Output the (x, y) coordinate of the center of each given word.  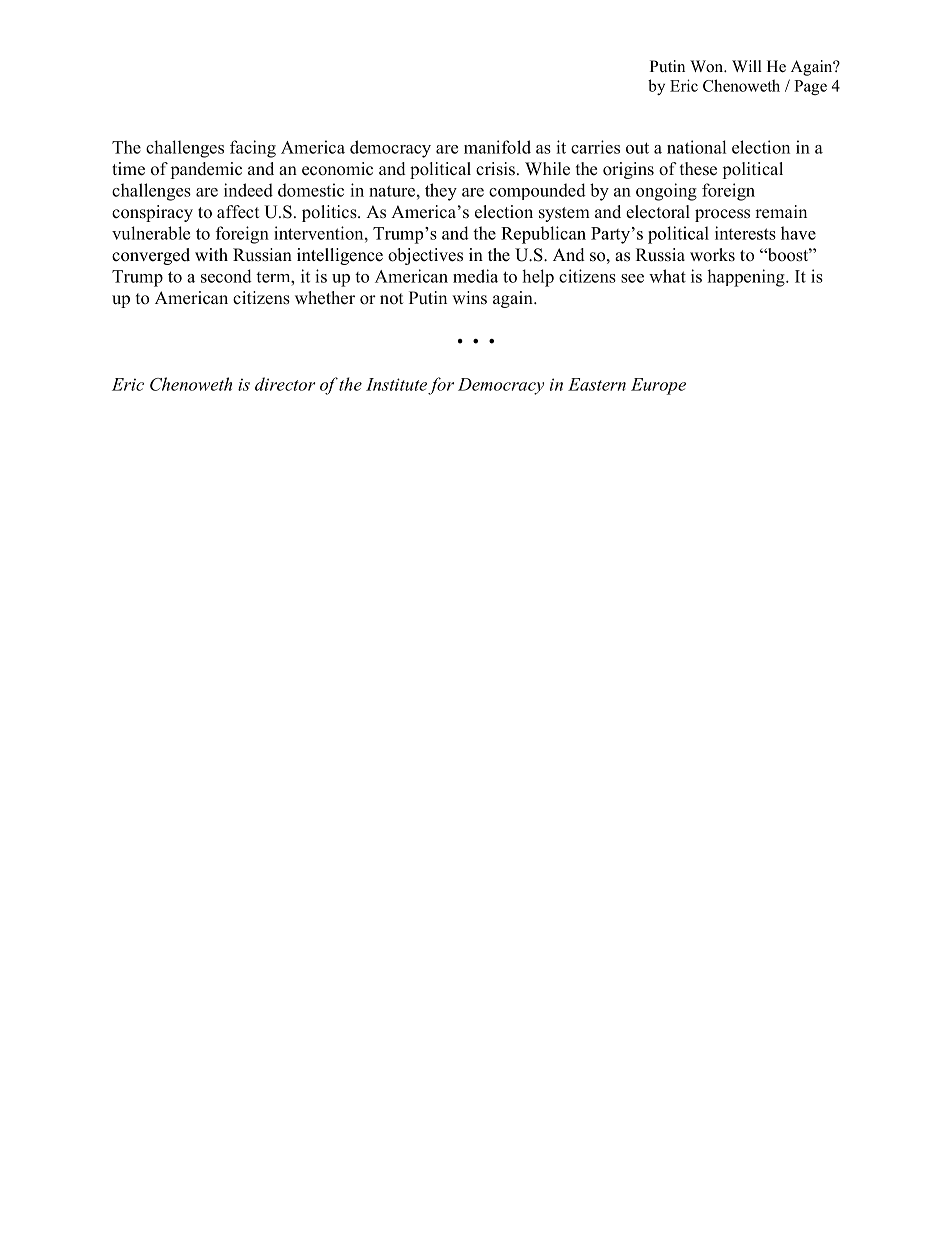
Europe (658, 386)
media (475, 276)
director (285, 384)
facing (253, 149)
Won (708, 66)
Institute (396, 384)
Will (747, 66)
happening (747, 278)
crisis (495, 169)
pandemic (206, 170)
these (698, 169)
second (226, 276)
